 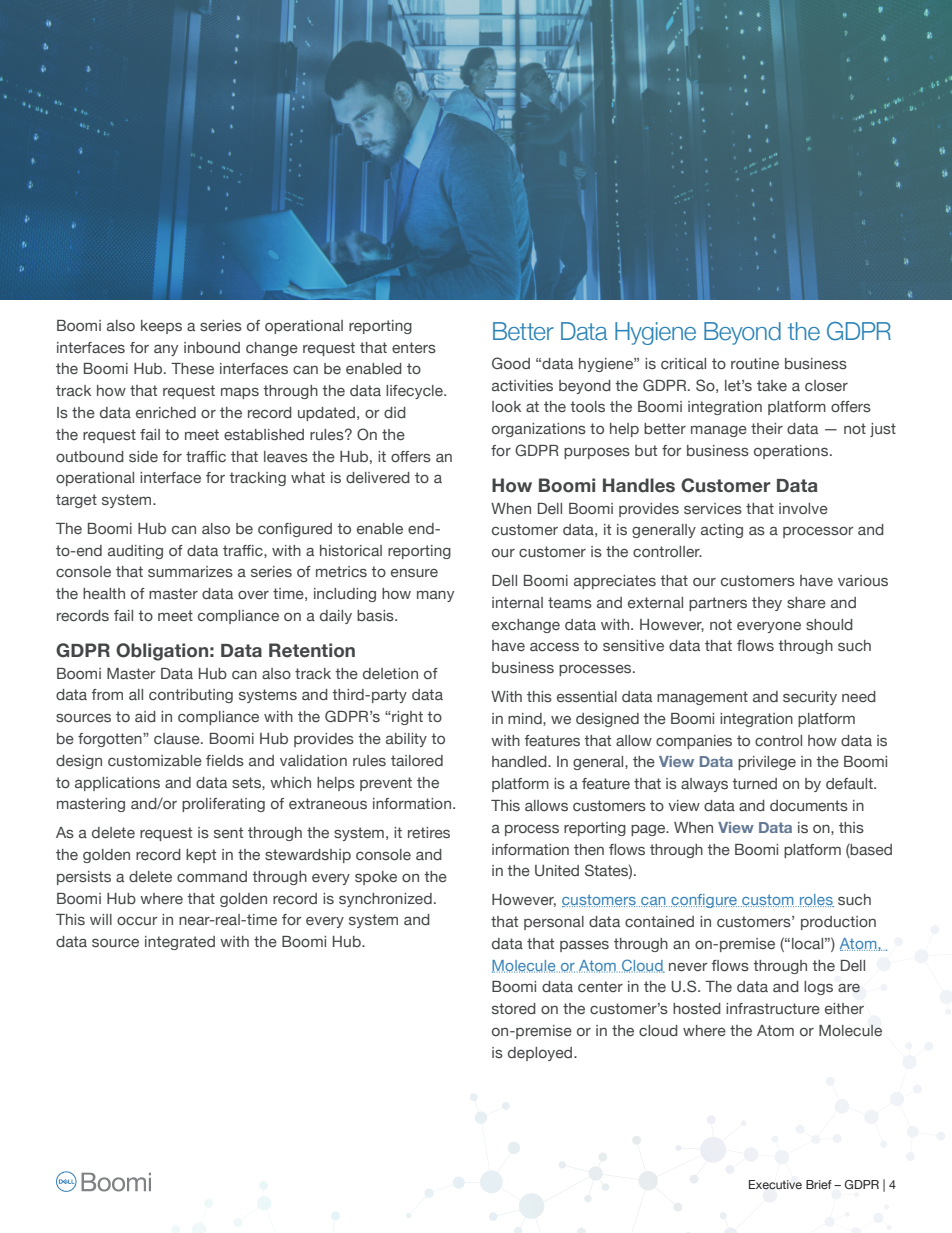 I want to click on contributing, so click(x=191, y=696).
